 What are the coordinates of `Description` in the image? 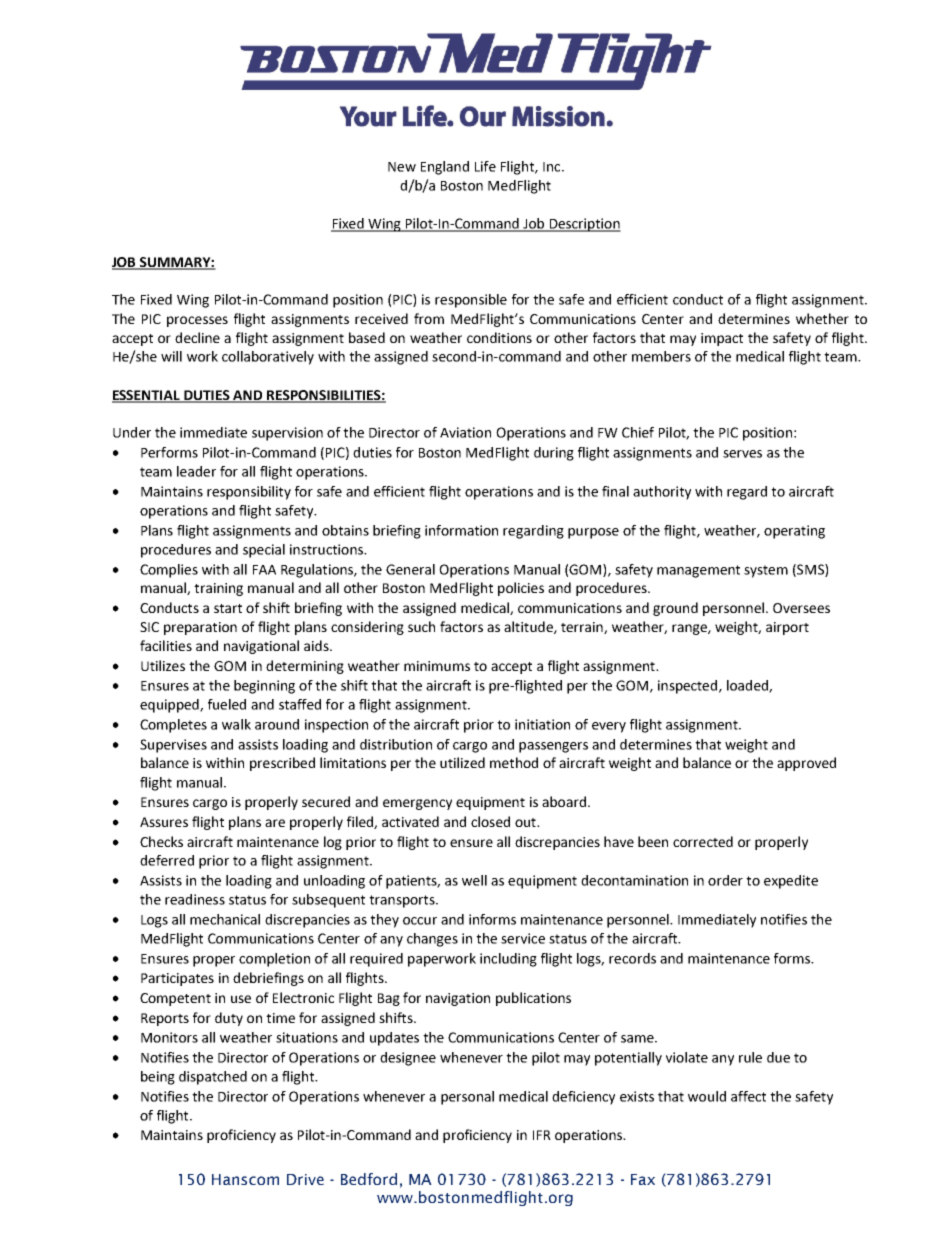 It's located at (584, 225).
